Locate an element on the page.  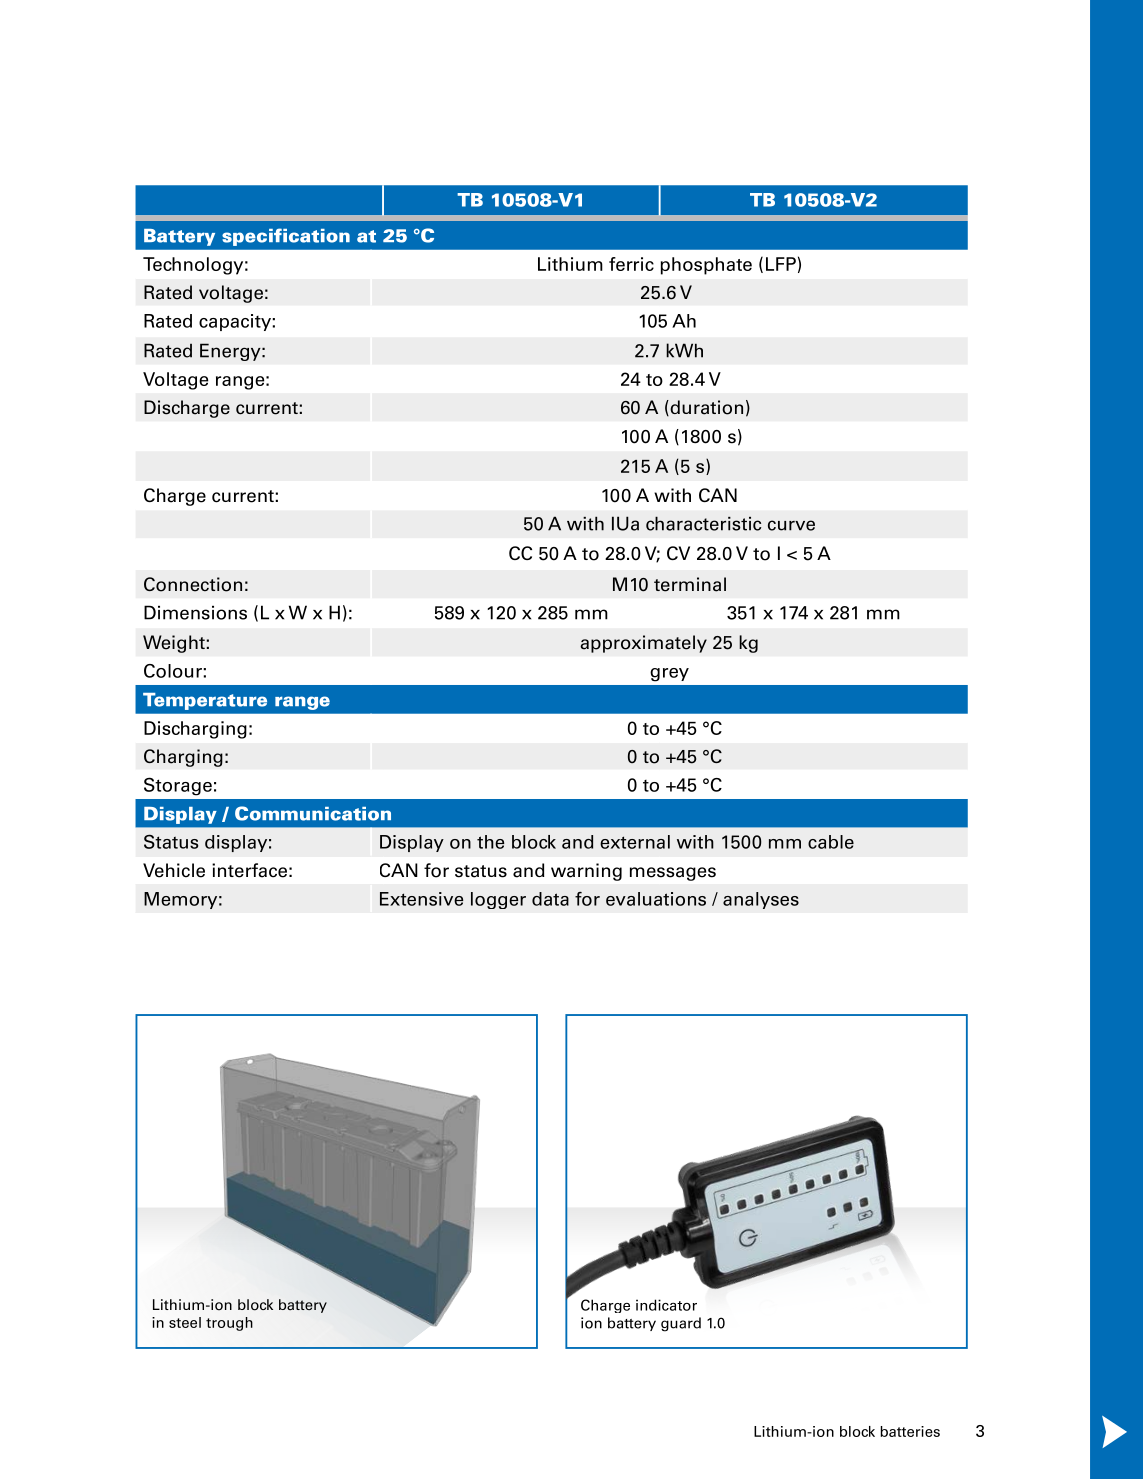
Connection is located at coordinates (193, 584).
